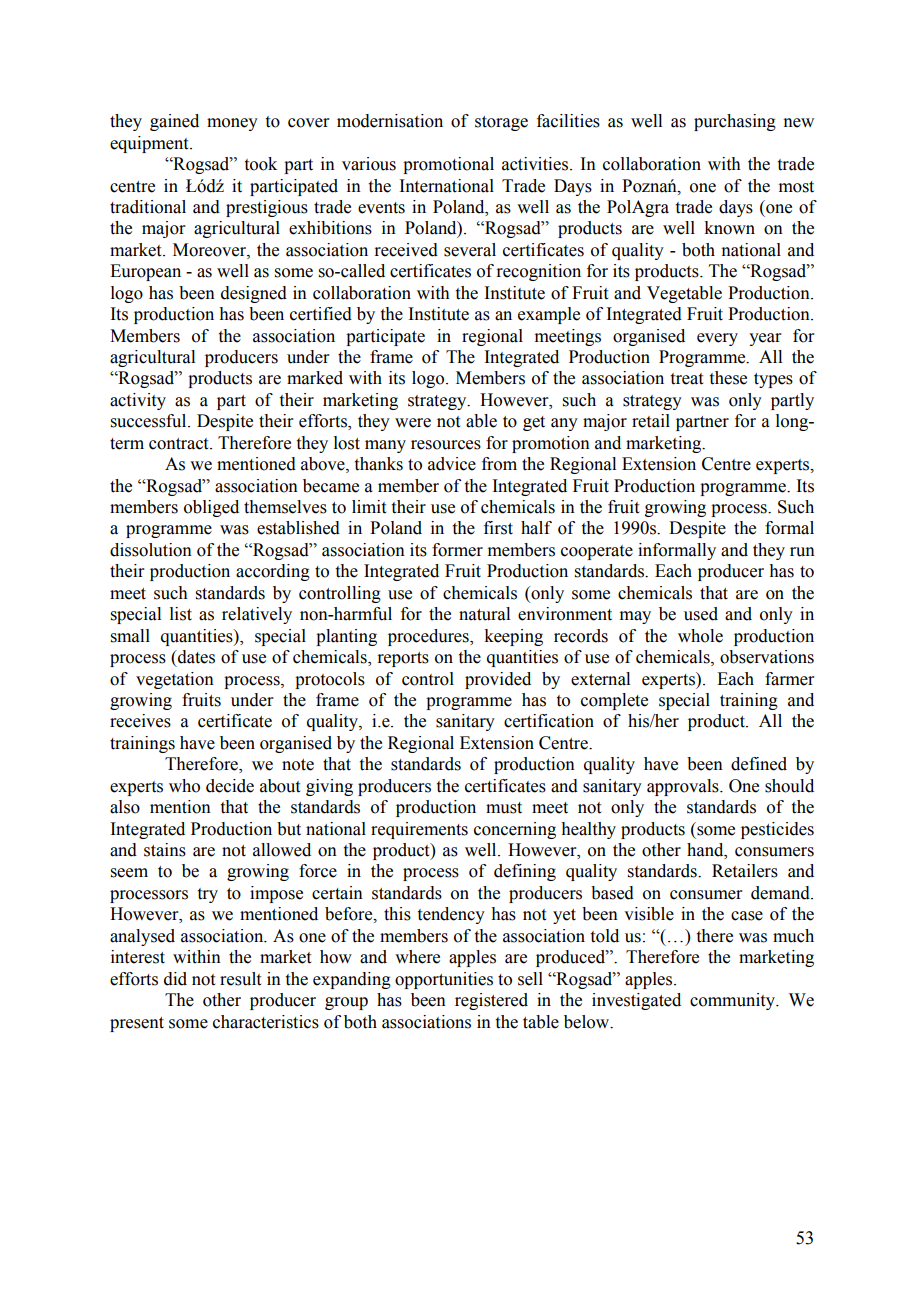  Describe the element at coordinates (175, 979) in the image. I see `did` at that location.
